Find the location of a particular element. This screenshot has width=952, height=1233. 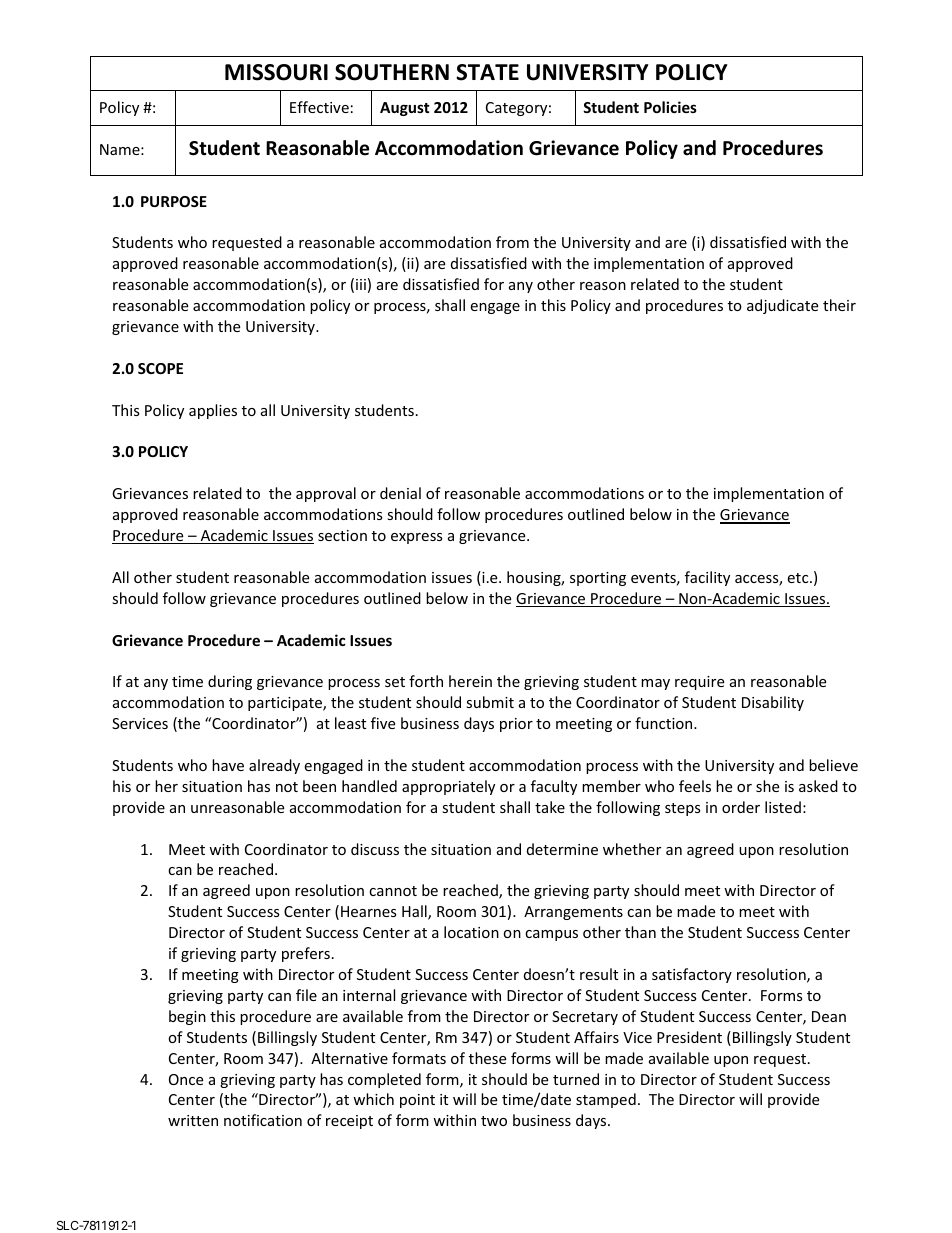

STATE is located at coordinates (487, 72).
